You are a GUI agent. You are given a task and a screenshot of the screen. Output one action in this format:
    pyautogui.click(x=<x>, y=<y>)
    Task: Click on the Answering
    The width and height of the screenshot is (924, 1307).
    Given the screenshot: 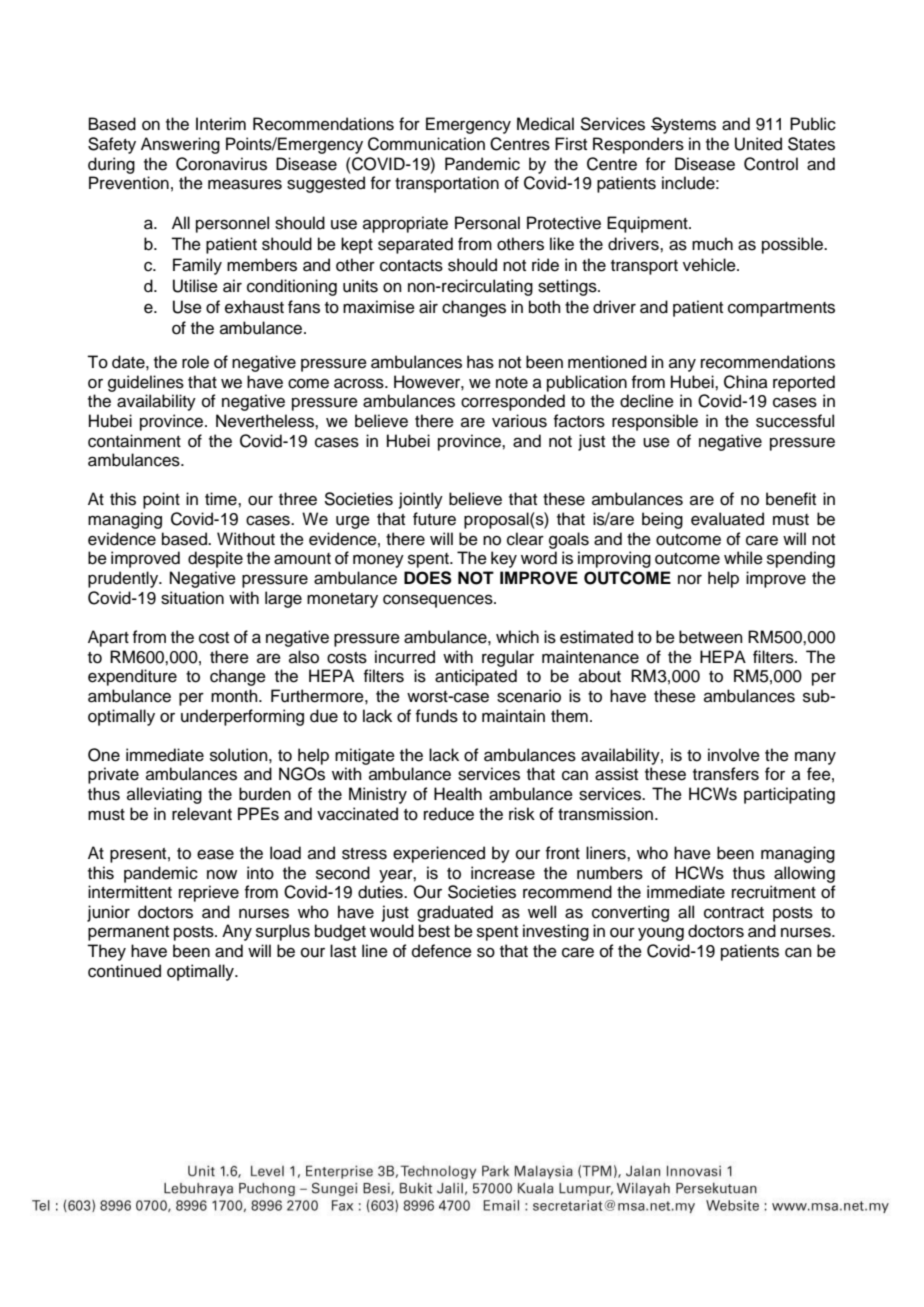 What is the action you would take?
    pyautogui.click(x=180, y=145)
